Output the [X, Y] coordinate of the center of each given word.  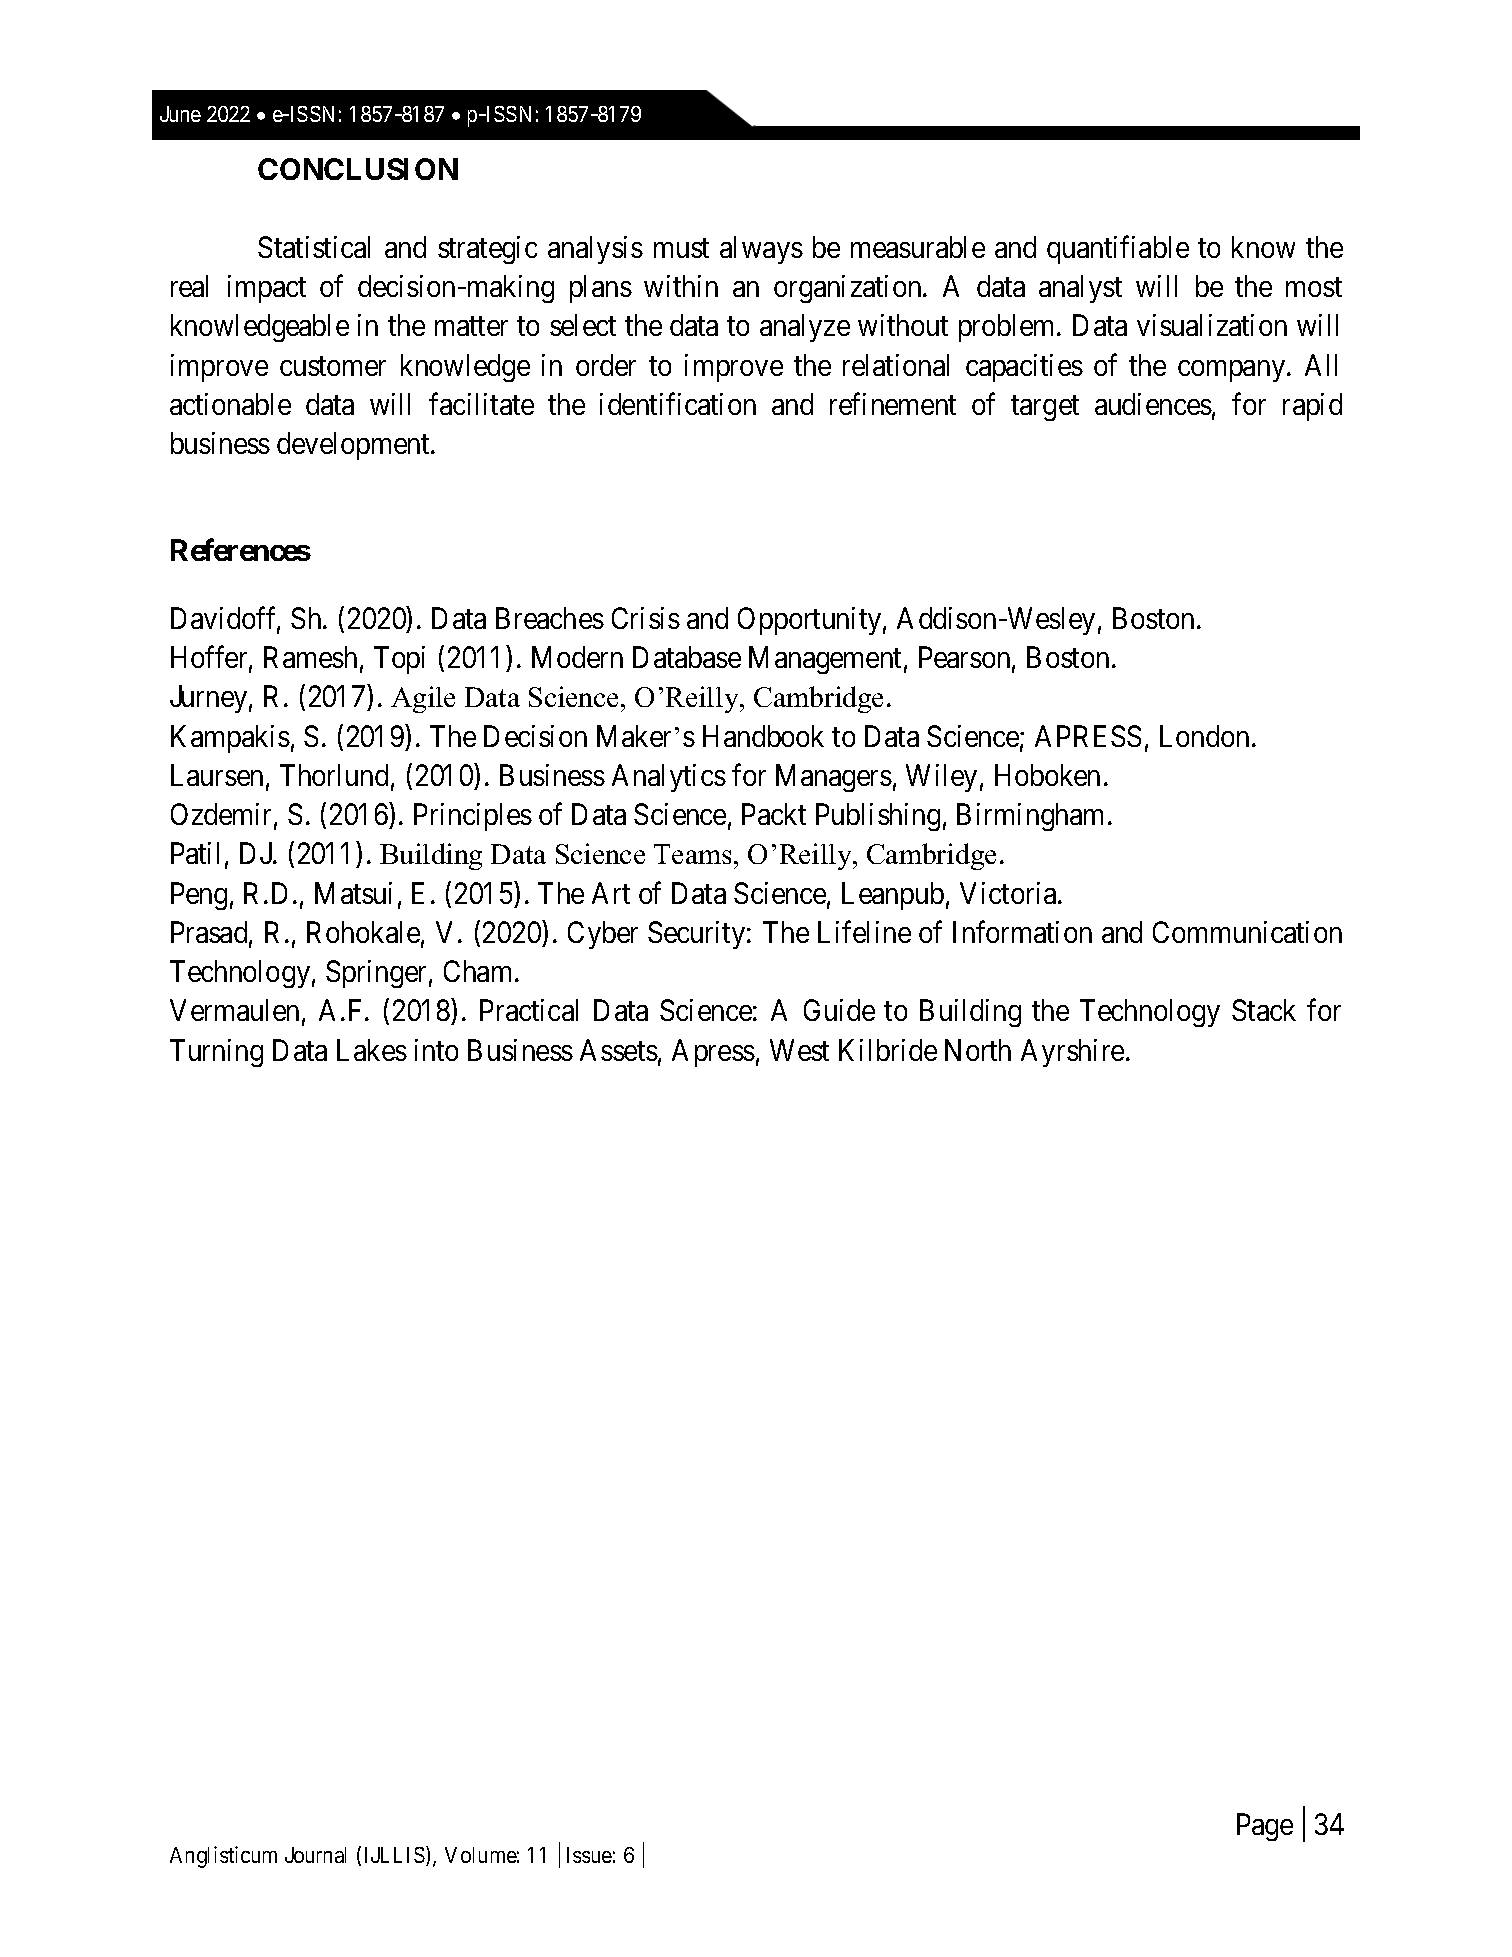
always [761, 250]
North [978, 1050]
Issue [589, 1855]
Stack [1264, 1010]
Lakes [372, 1050]
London [1204, 736]
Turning [216, 1053]
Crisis [646, 618]
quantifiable [1118, 250]
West [799, 1050]
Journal [315, 1855]
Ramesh [310, 657]
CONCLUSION [358, 169]
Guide [839, 1010]
